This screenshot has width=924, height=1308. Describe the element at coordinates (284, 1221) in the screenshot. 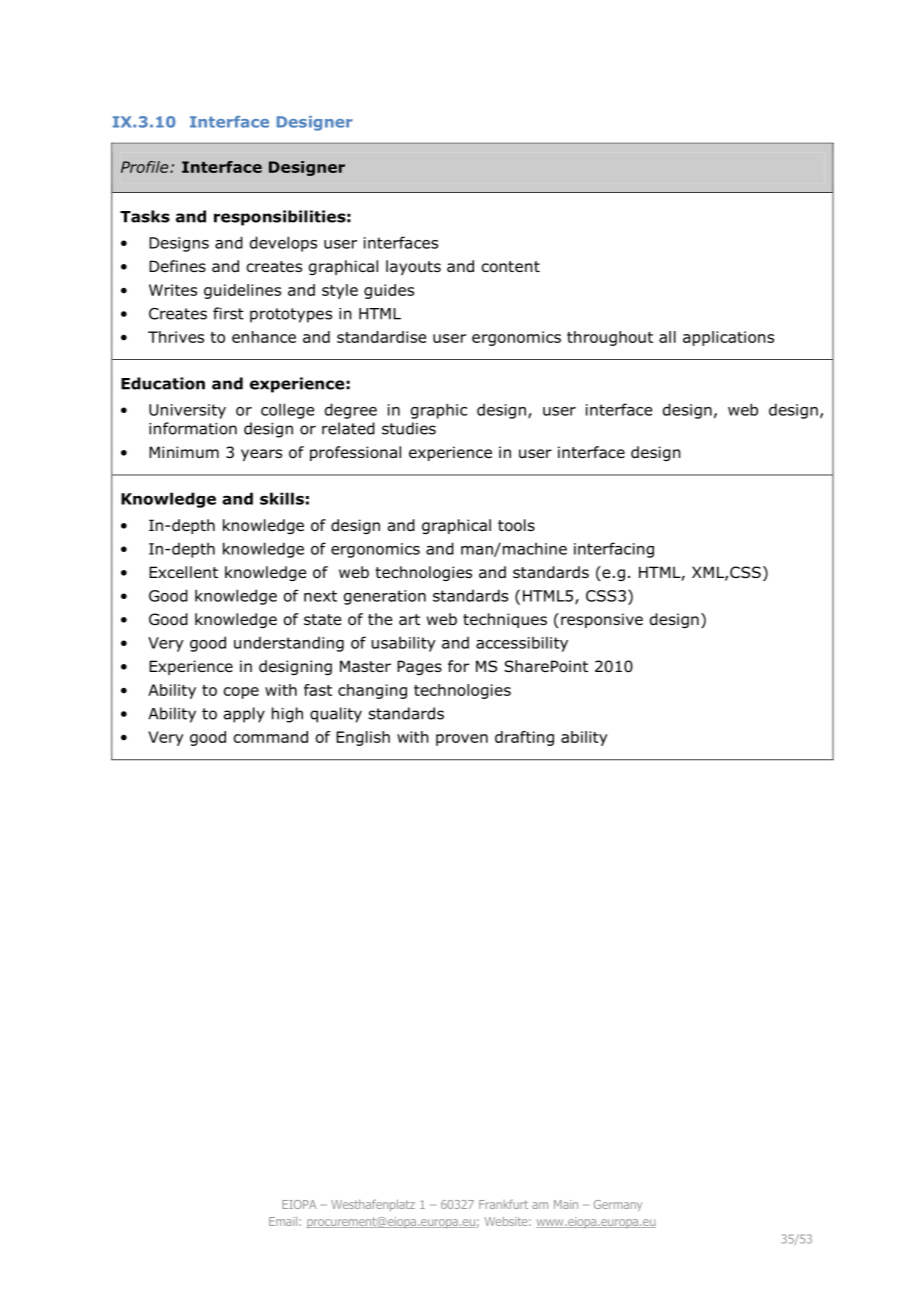

I see `Email` at that location.
